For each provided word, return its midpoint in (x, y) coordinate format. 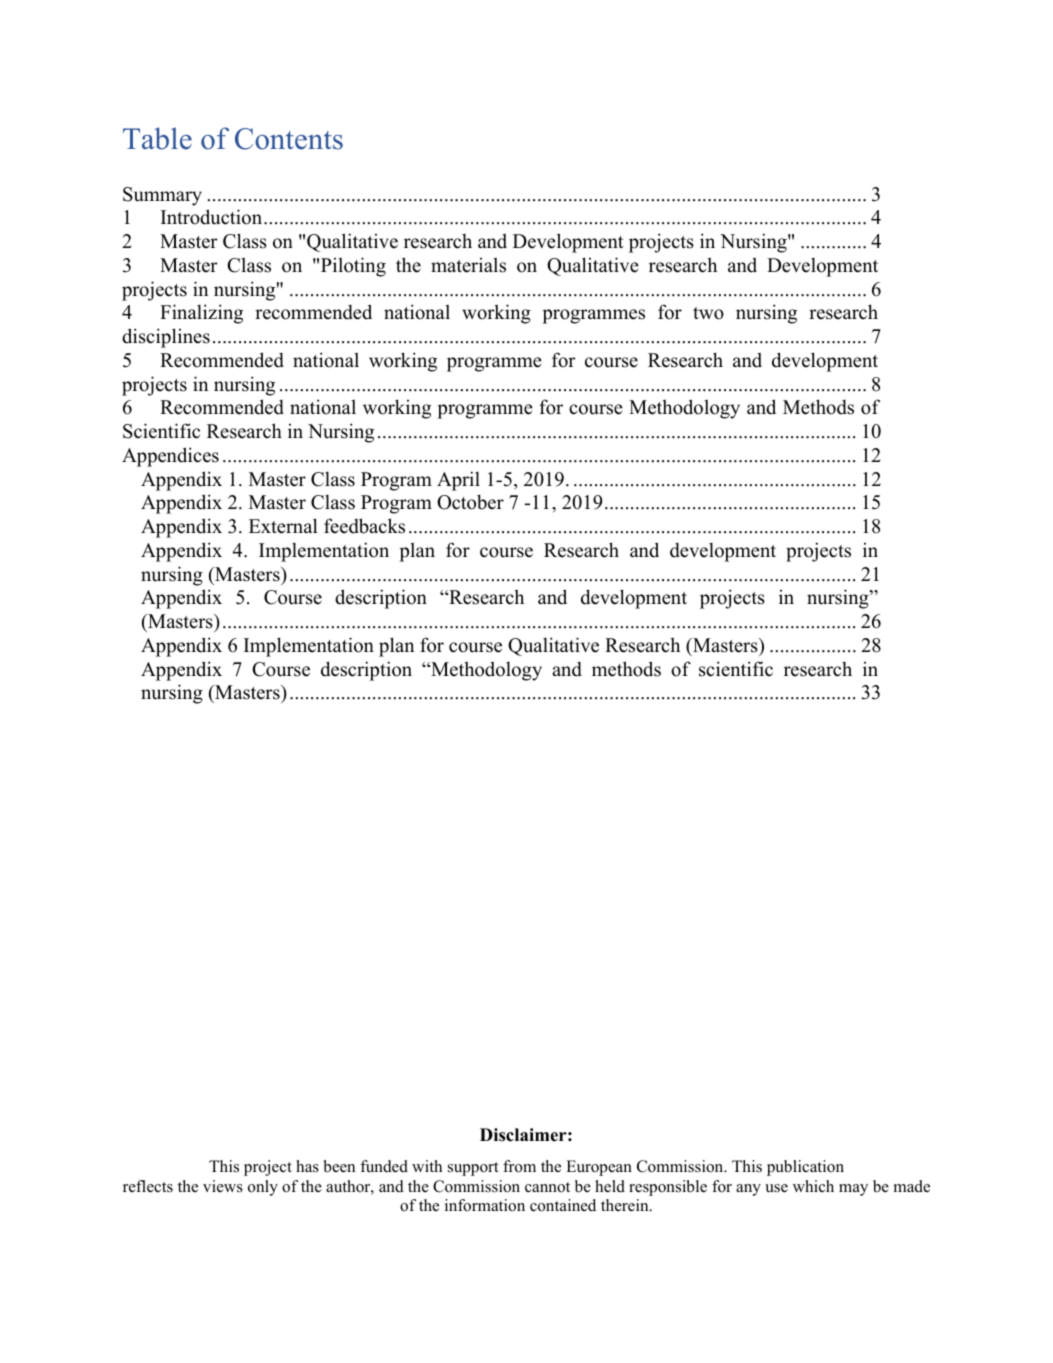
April (458, 481)
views (223, 1186)
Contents (289, 139)
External (283, 526)
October (470, 502)
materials (468, 265)
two (708, 313)
